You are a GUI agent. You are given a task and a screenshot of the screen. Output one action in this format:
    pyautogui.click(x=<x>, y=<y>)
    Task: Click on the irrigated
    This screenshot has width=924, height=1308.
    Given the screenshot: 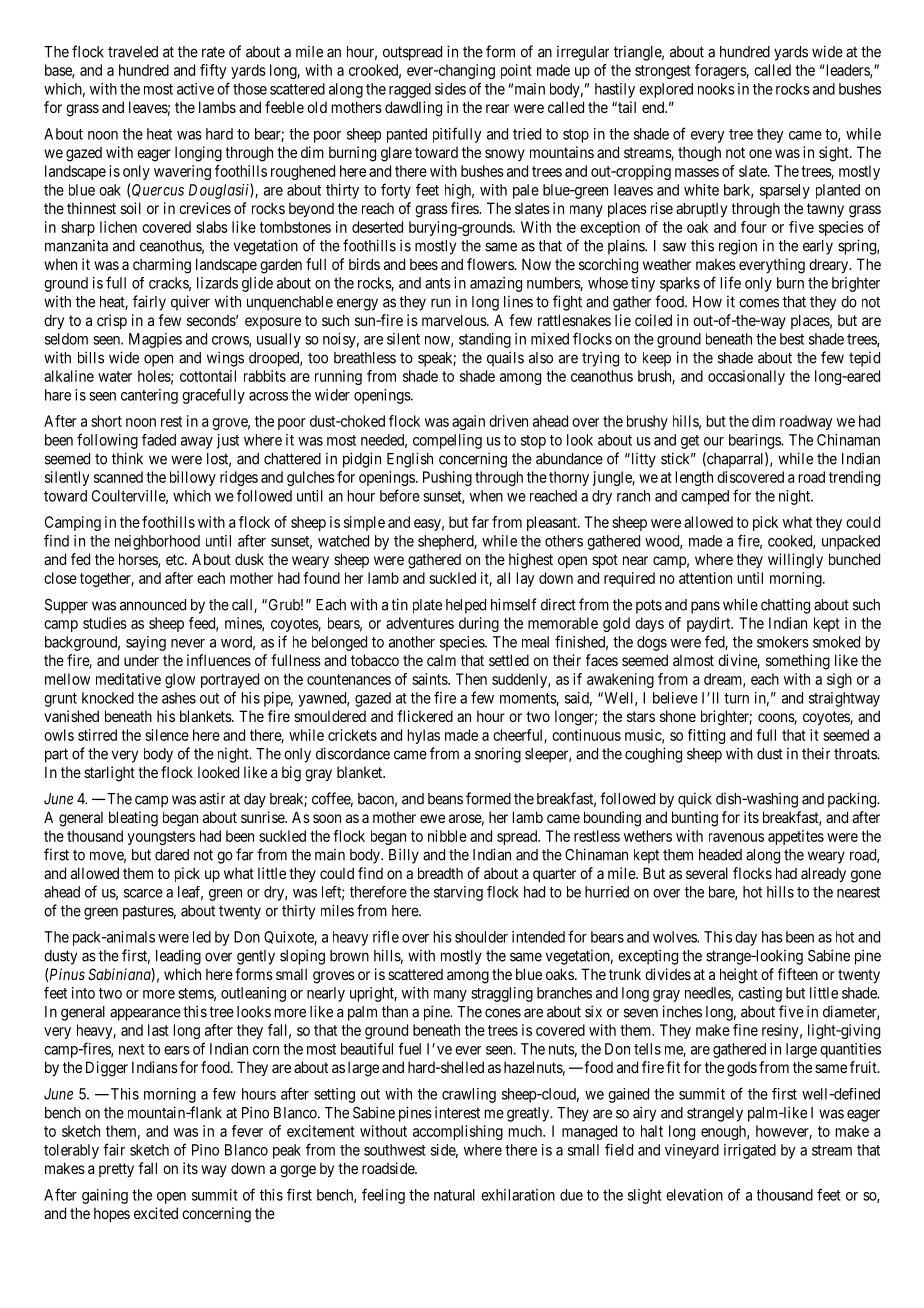 What is the action you would take?
    pyautogui.click(x=750, y=1151)
